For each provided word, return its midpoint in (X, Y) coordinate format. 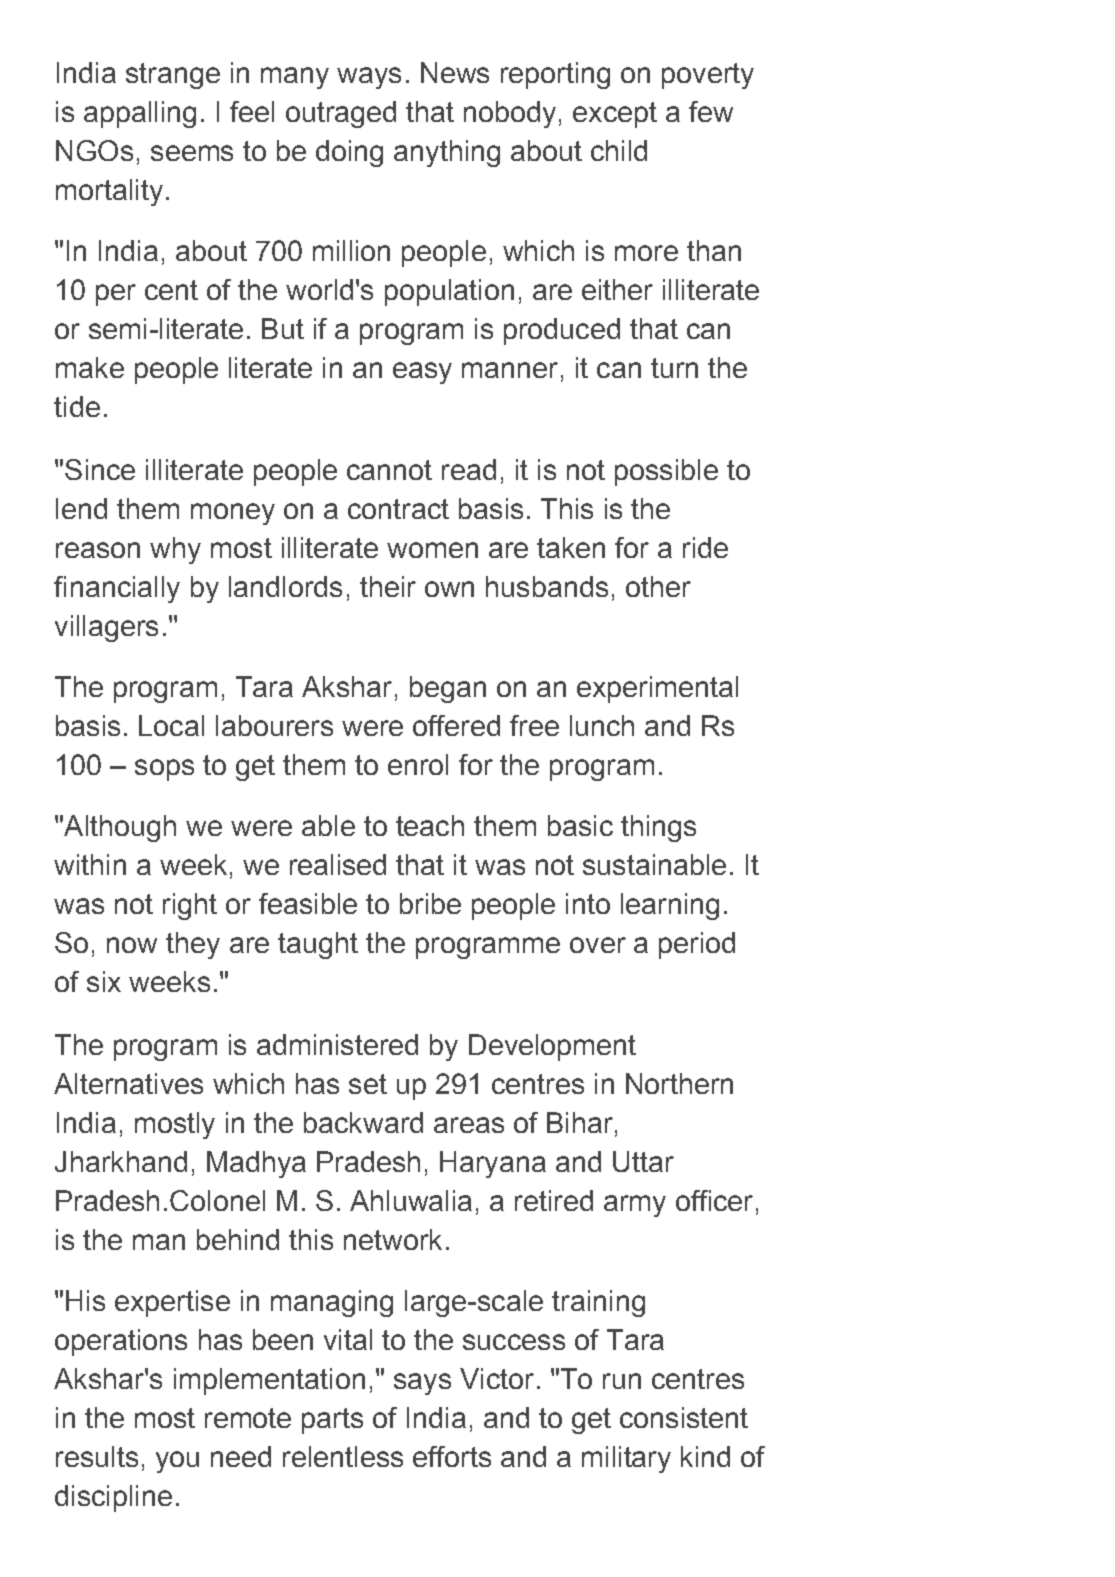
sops (164, 770)
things (658, 828)
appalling (140, 114)
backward (363, 1122)
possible (666, 472)
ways (369, 78)
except (615, 115)
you (177, 1462)
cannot (389, 470)
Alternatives (128, 1083)
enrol (418, 764)
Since (100, 469)
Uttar (643, 1161)
